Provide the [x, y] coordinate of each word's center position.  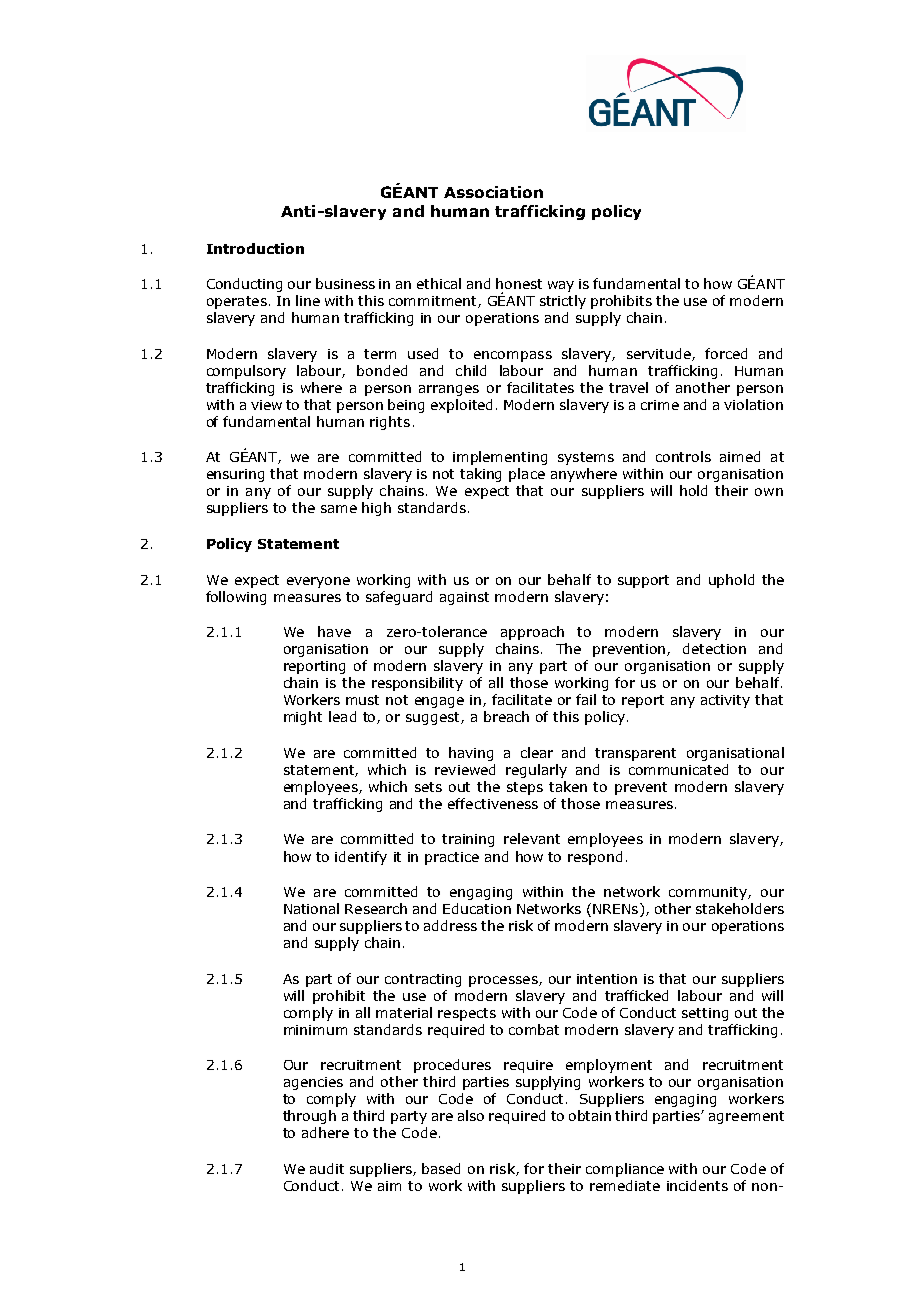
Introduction [255, 248]
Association [493, 192]
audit [327, 1168]
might [303, 718]
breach [506, 716]
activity [725, 701]
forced [726, 353]
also [471, 1115]
